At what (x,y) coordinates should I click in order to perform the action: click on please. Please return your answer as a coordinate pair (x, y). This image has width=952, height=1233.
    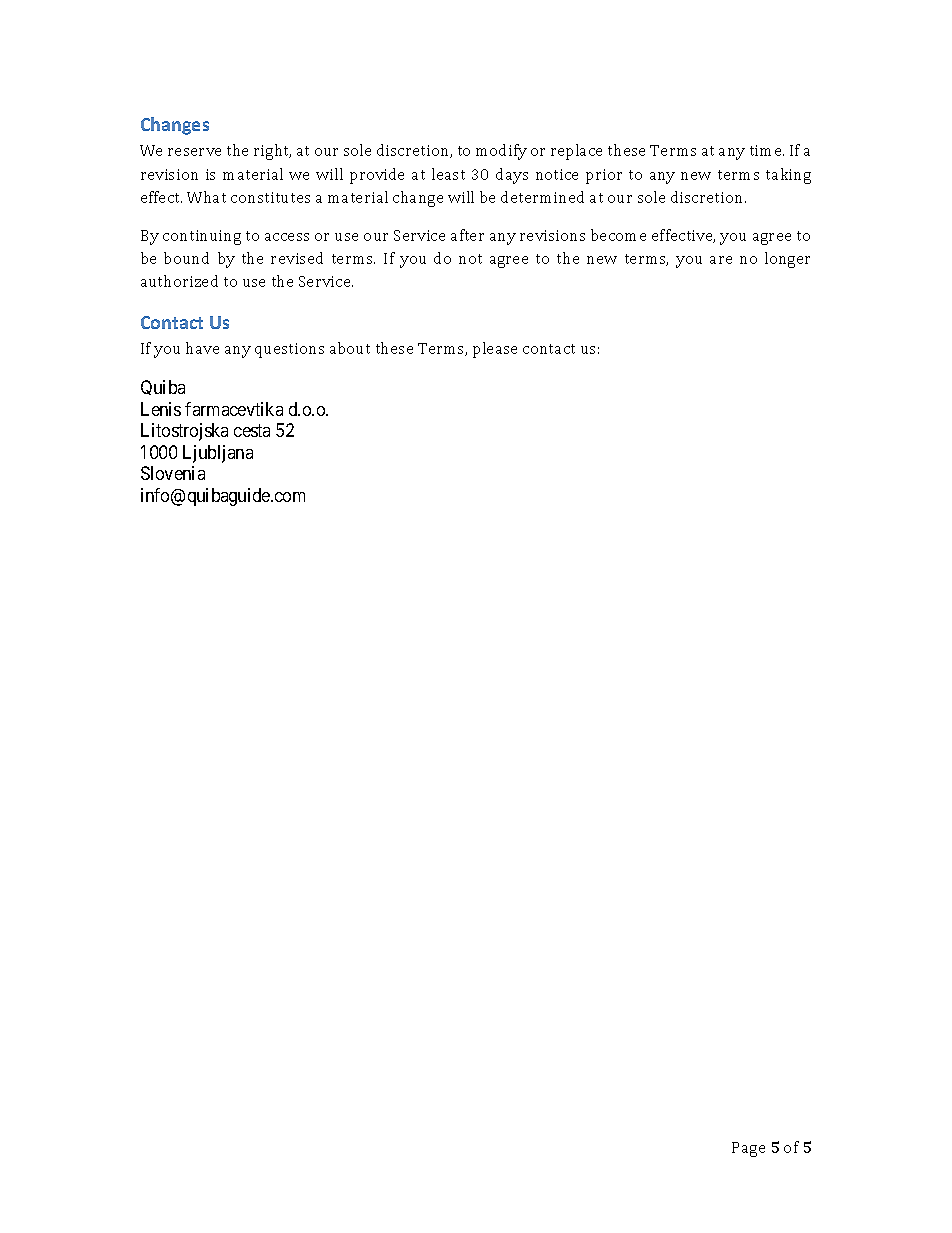
    Looking at the image, I should click on (495, 350).
